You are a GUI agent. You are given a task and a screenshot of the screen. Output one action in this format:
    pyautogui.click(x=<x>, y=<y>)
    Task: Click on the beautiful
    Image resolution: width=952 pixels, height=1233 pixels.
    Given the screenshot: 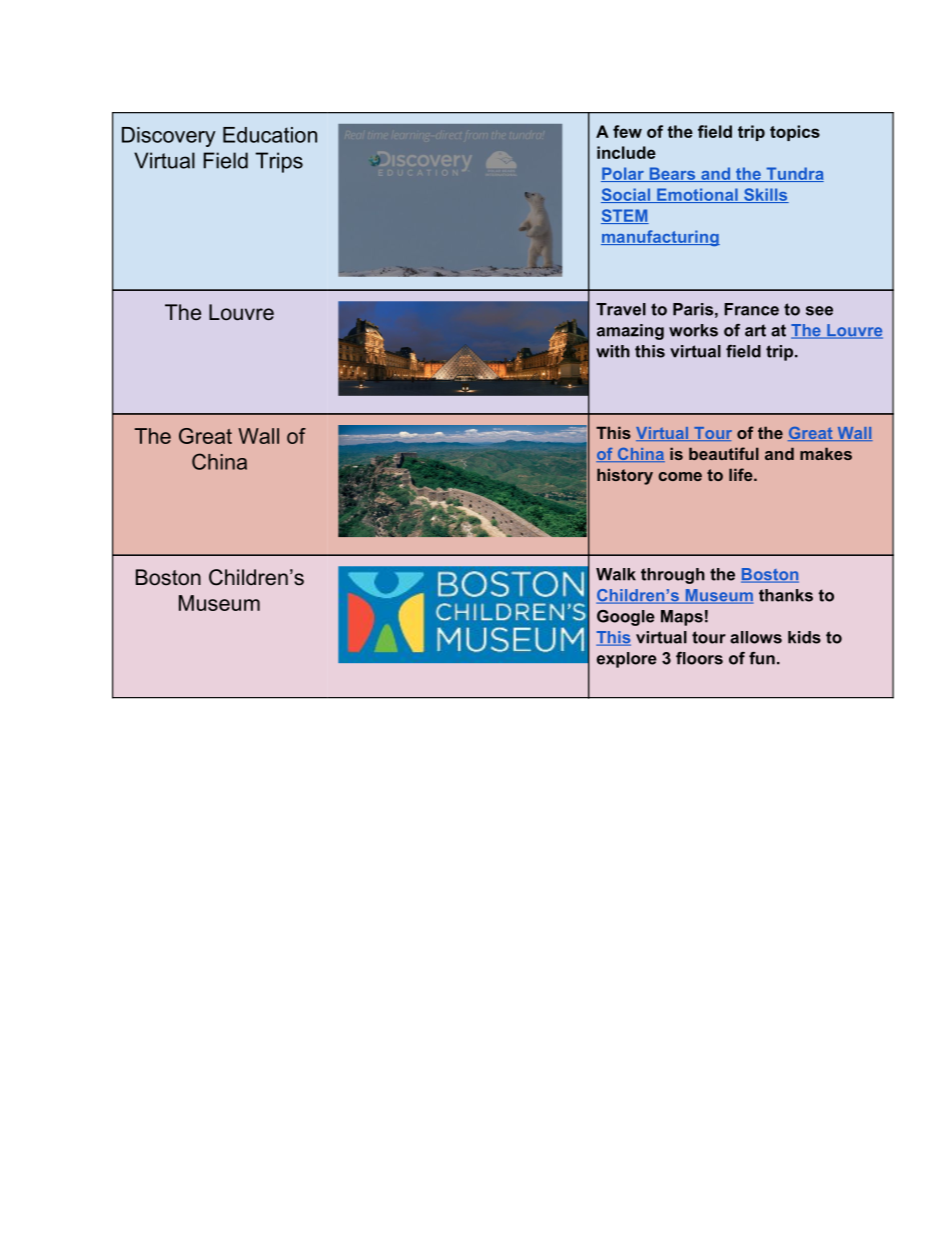 What is the action you would take?
    pyautogui.click(x=724, y=453)
